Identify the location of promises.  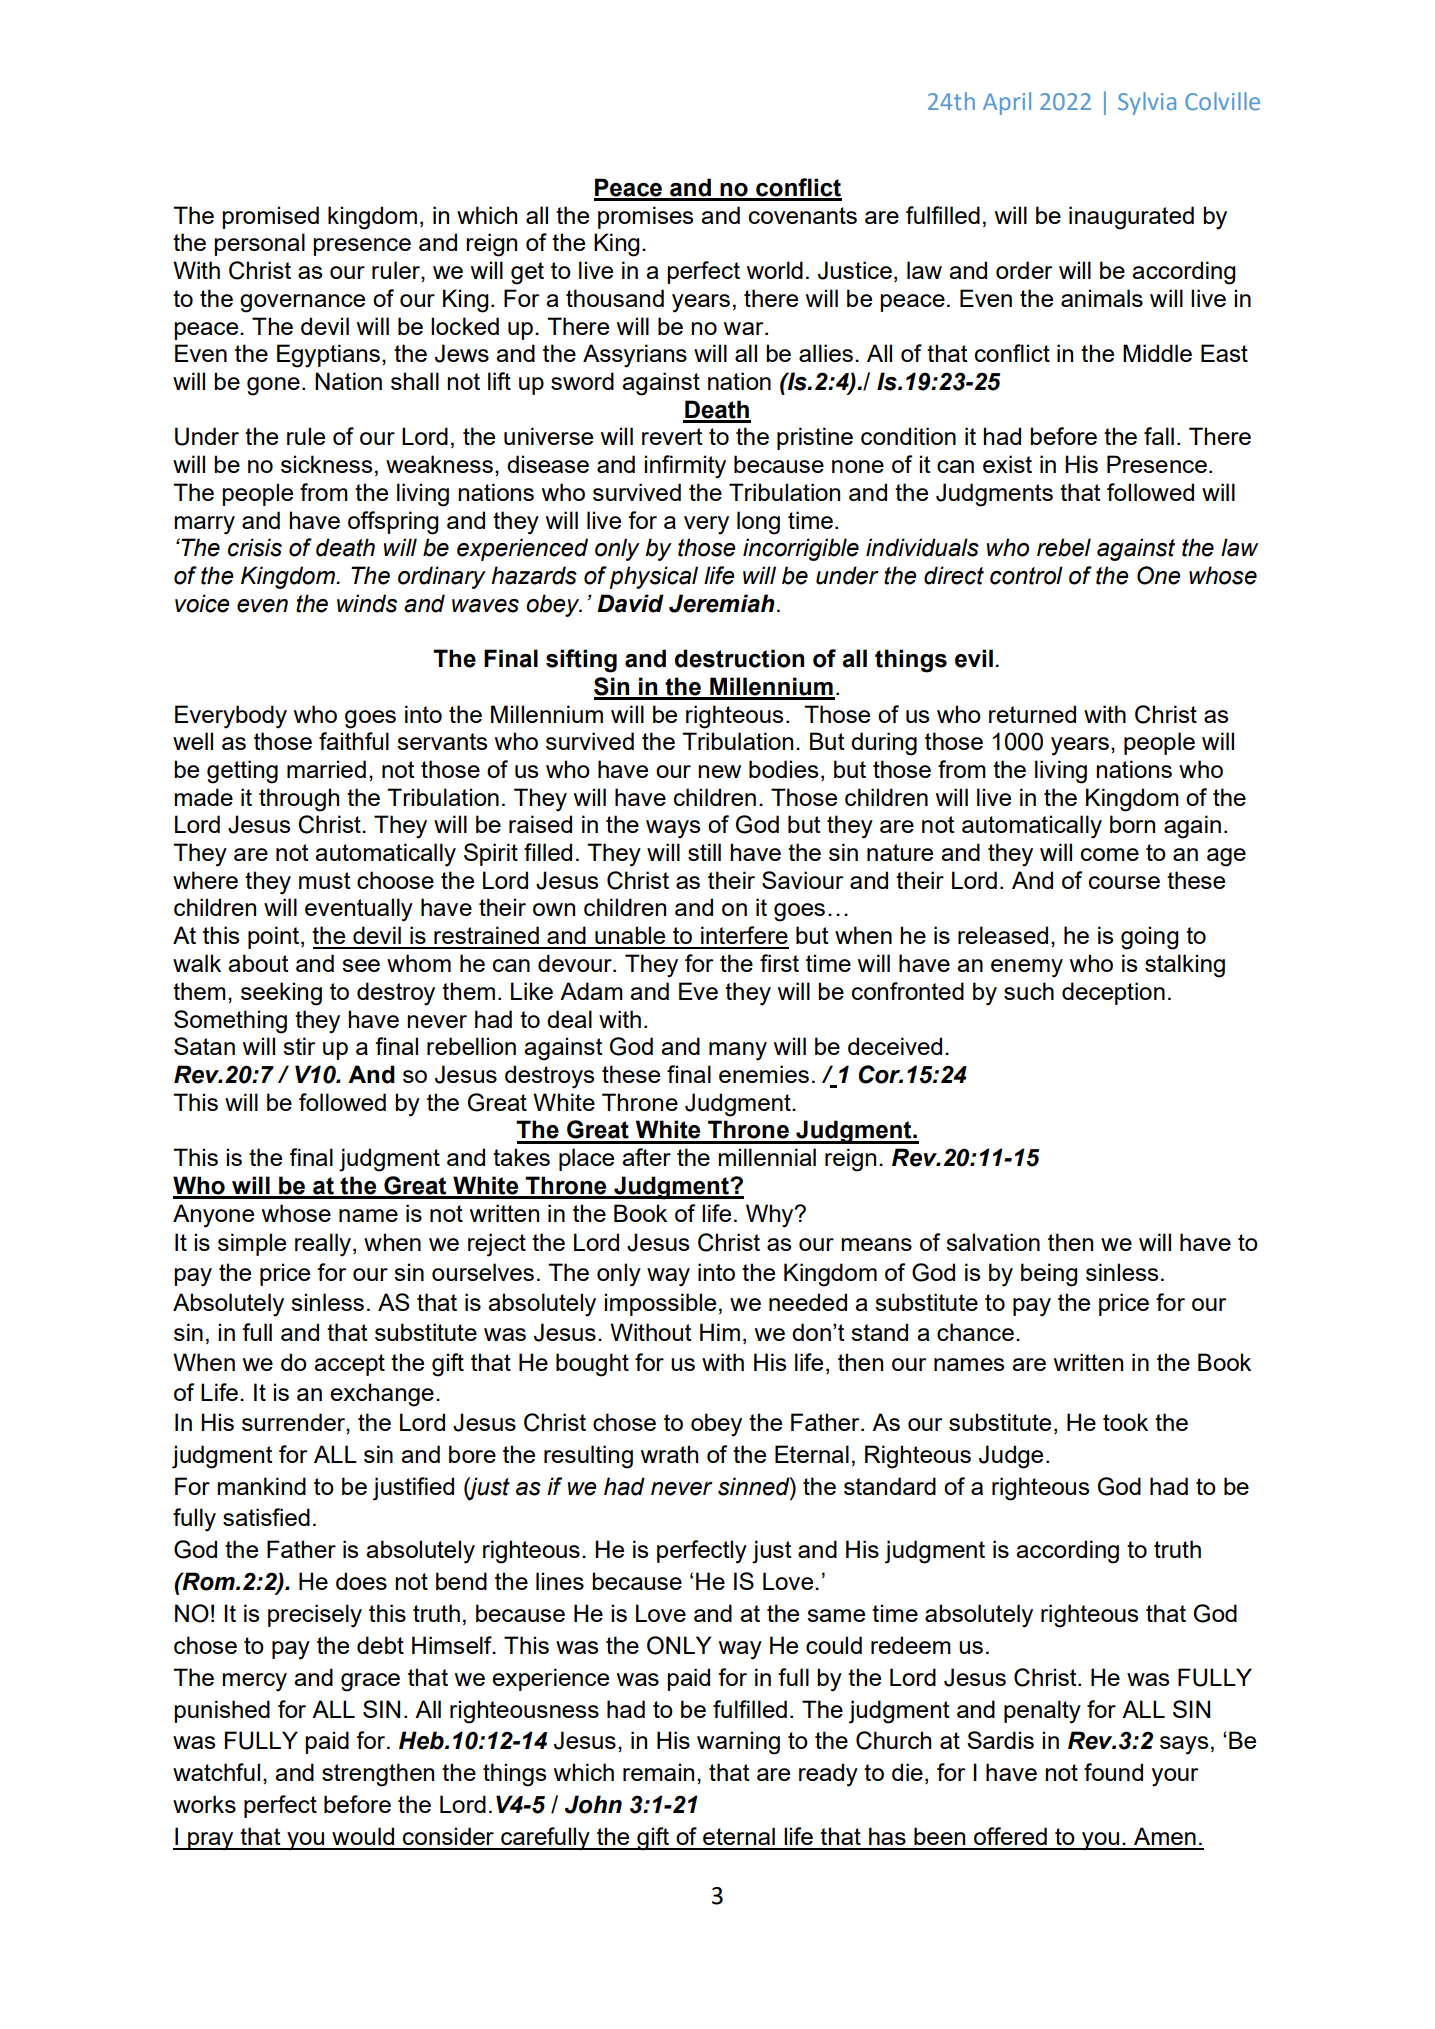
(645, 217).
